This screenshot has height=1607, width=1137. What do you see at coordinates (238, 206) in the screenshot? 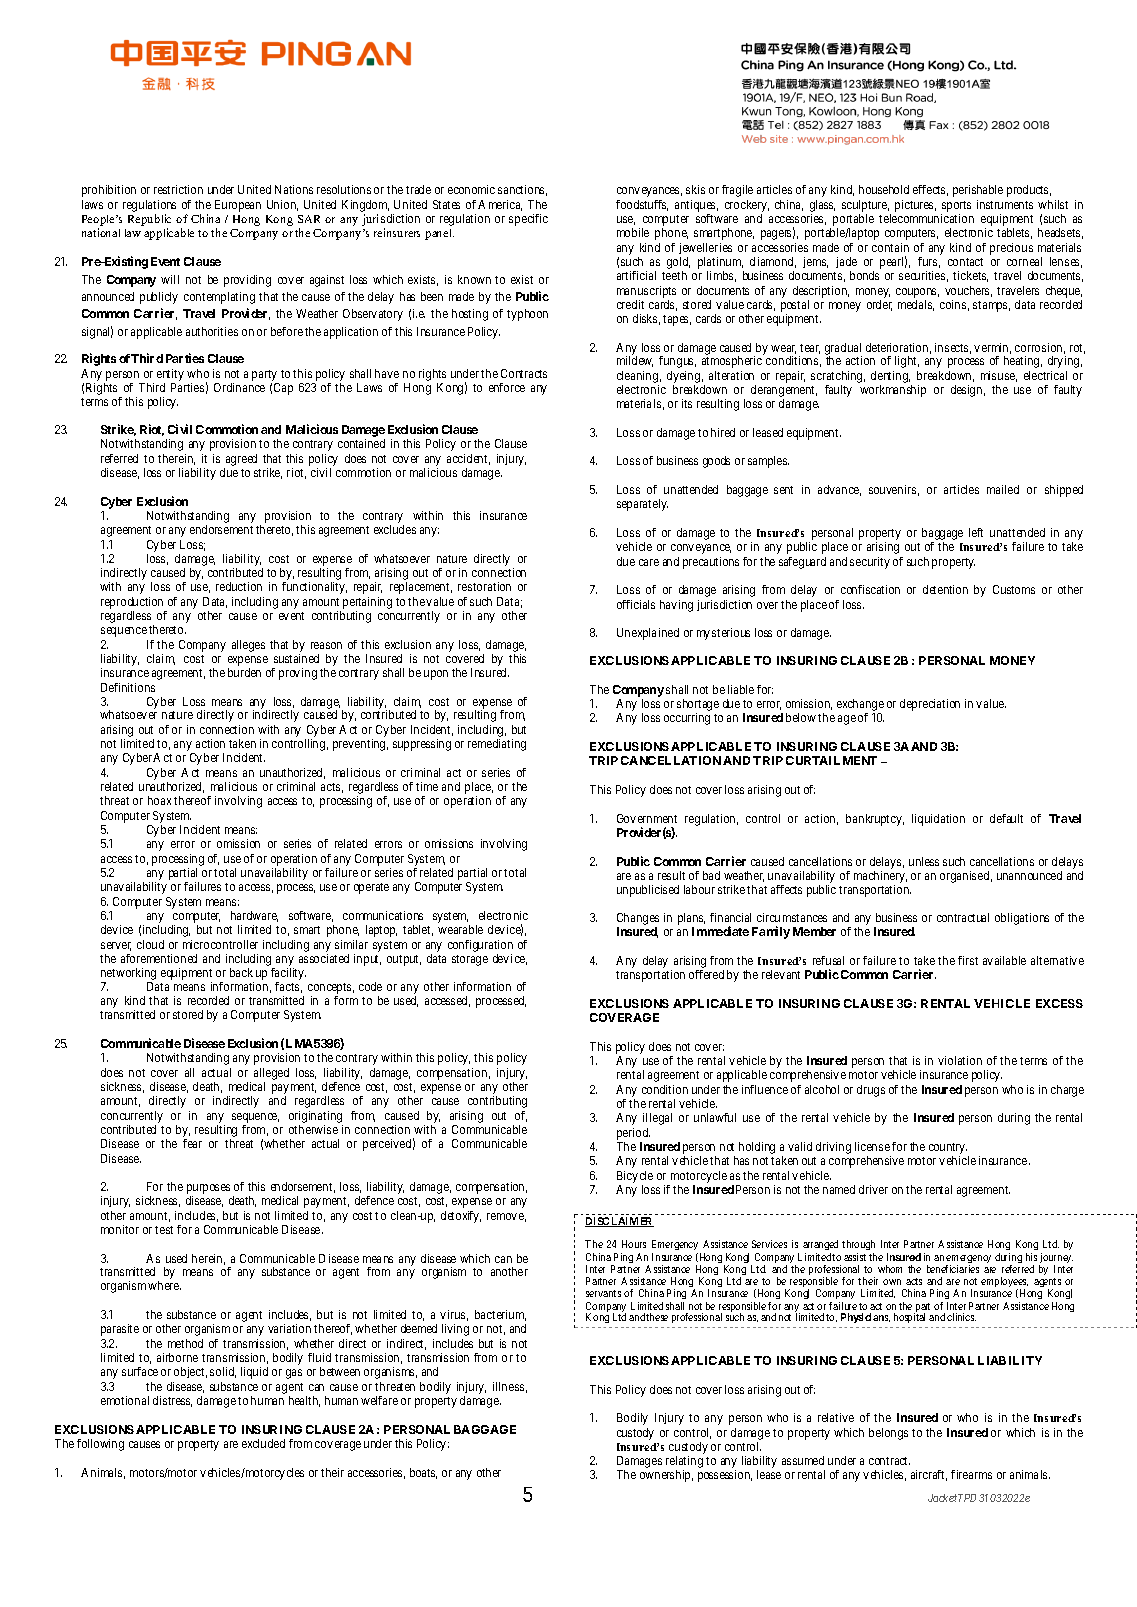
I see `European` at bounding box center [238, 206].
